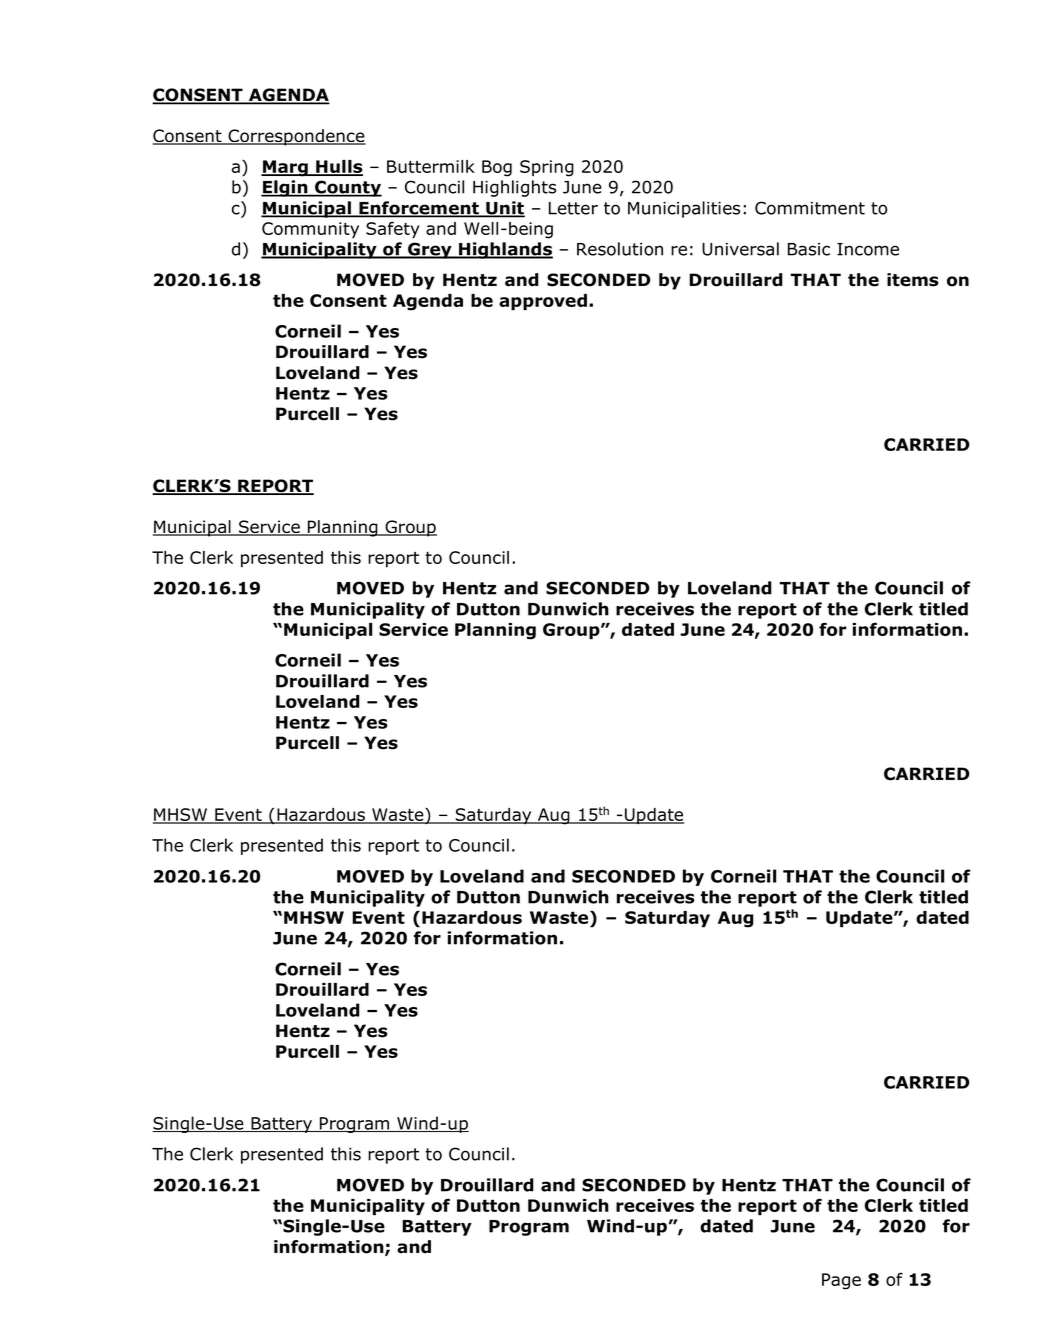  Describe the element at coordinates (514, 188) in the document. I see `Highlights` at that location.
